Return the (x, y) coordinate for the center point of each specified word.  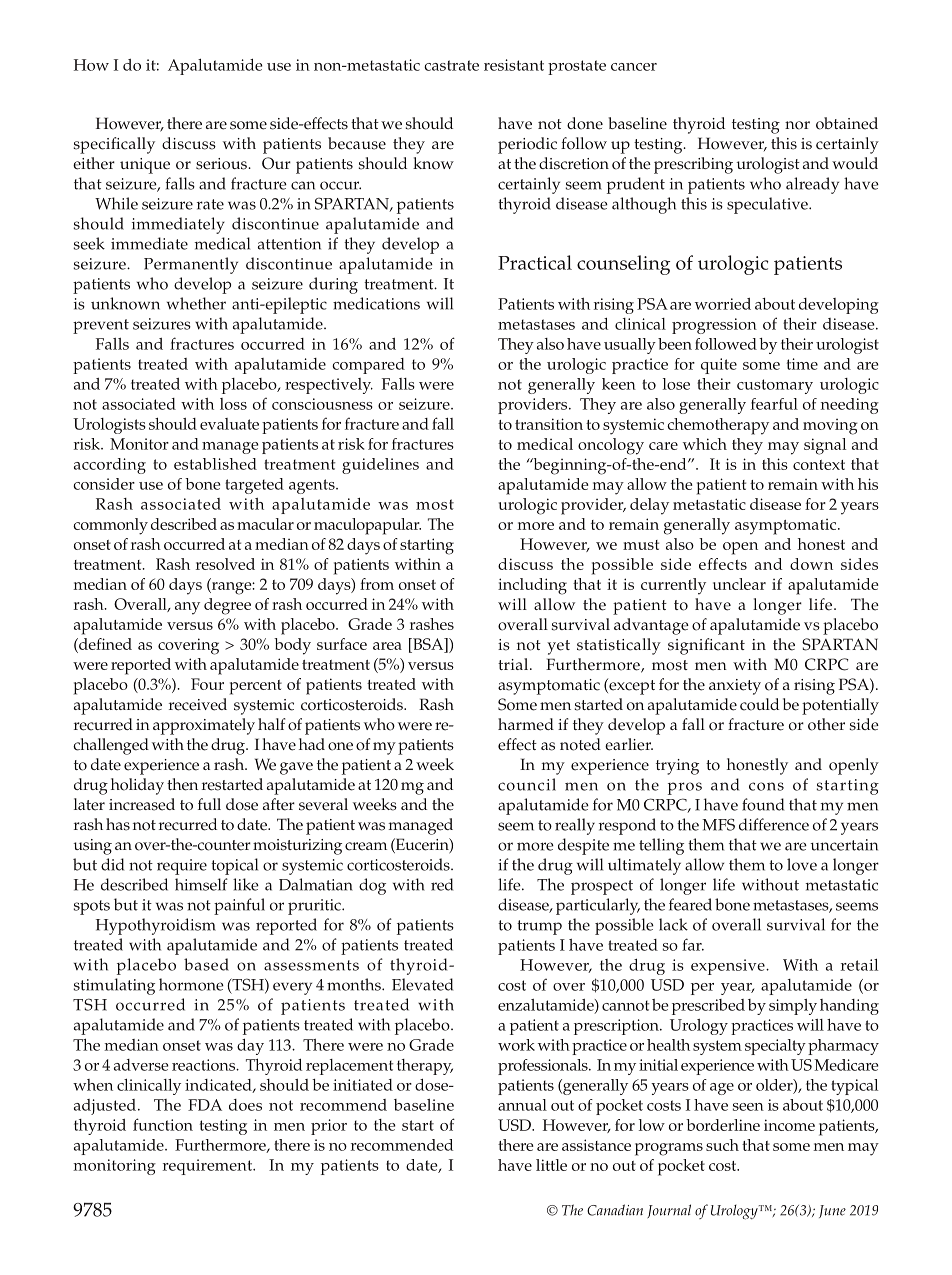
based (206, 964)
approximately (204, 726)
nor (797, 125)
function (163, 1124)
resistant (514, 65)
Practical (535, 262)
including (532, 586)
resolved (225, 564)
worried (723, 304)
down (811, 564)
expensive (729, 967)
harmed (526, 724)
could (759, 704)
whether (196, 303)
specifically (114, 145)
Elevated (422, 984)
